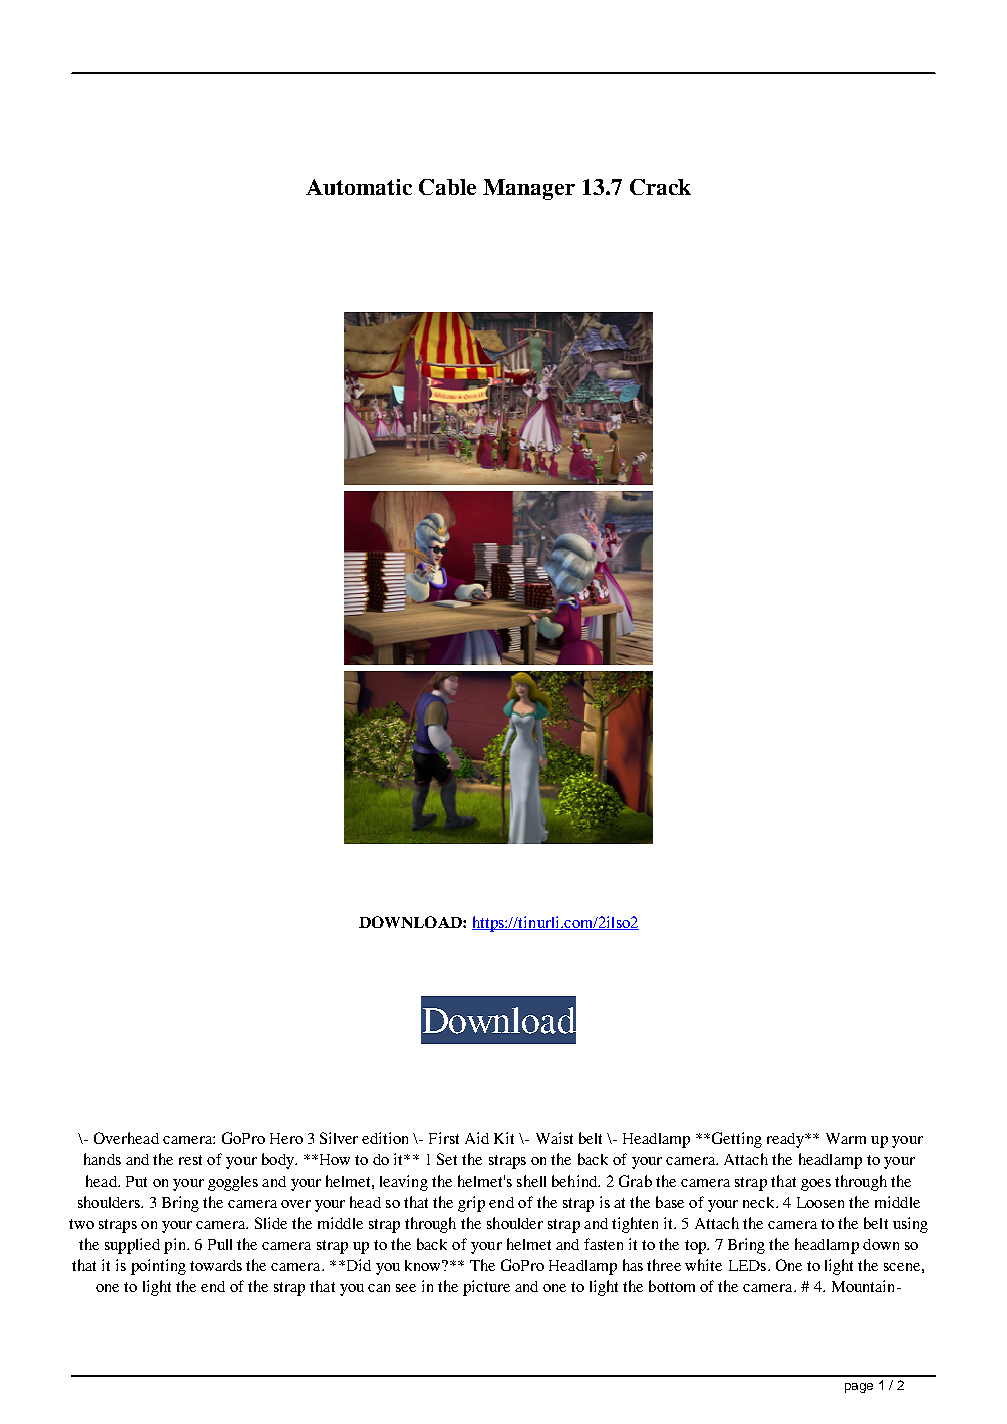  I want to click on Kit, so click(504, 1138).
